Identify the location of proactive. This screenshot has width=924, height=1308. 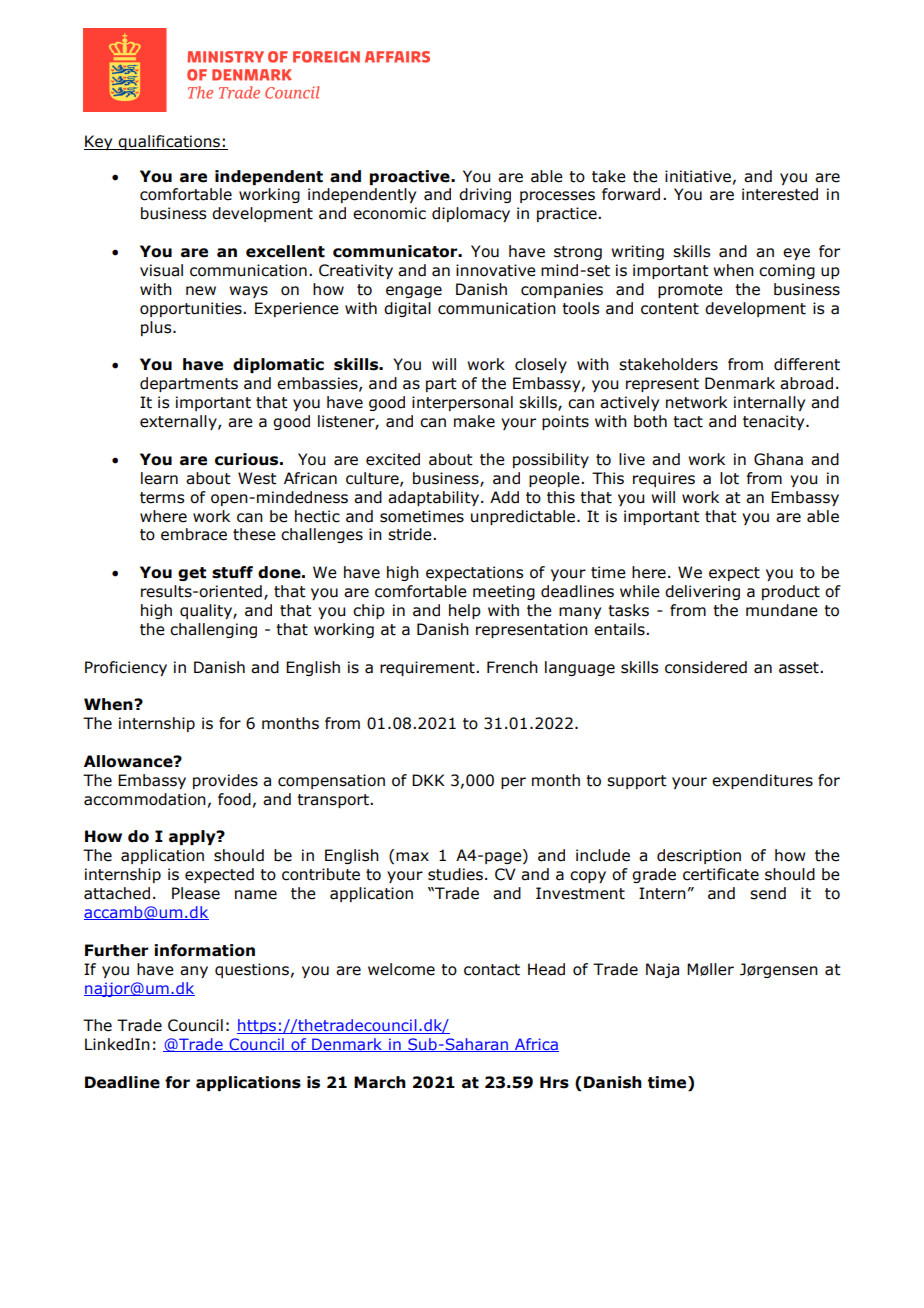
(411, 177).
